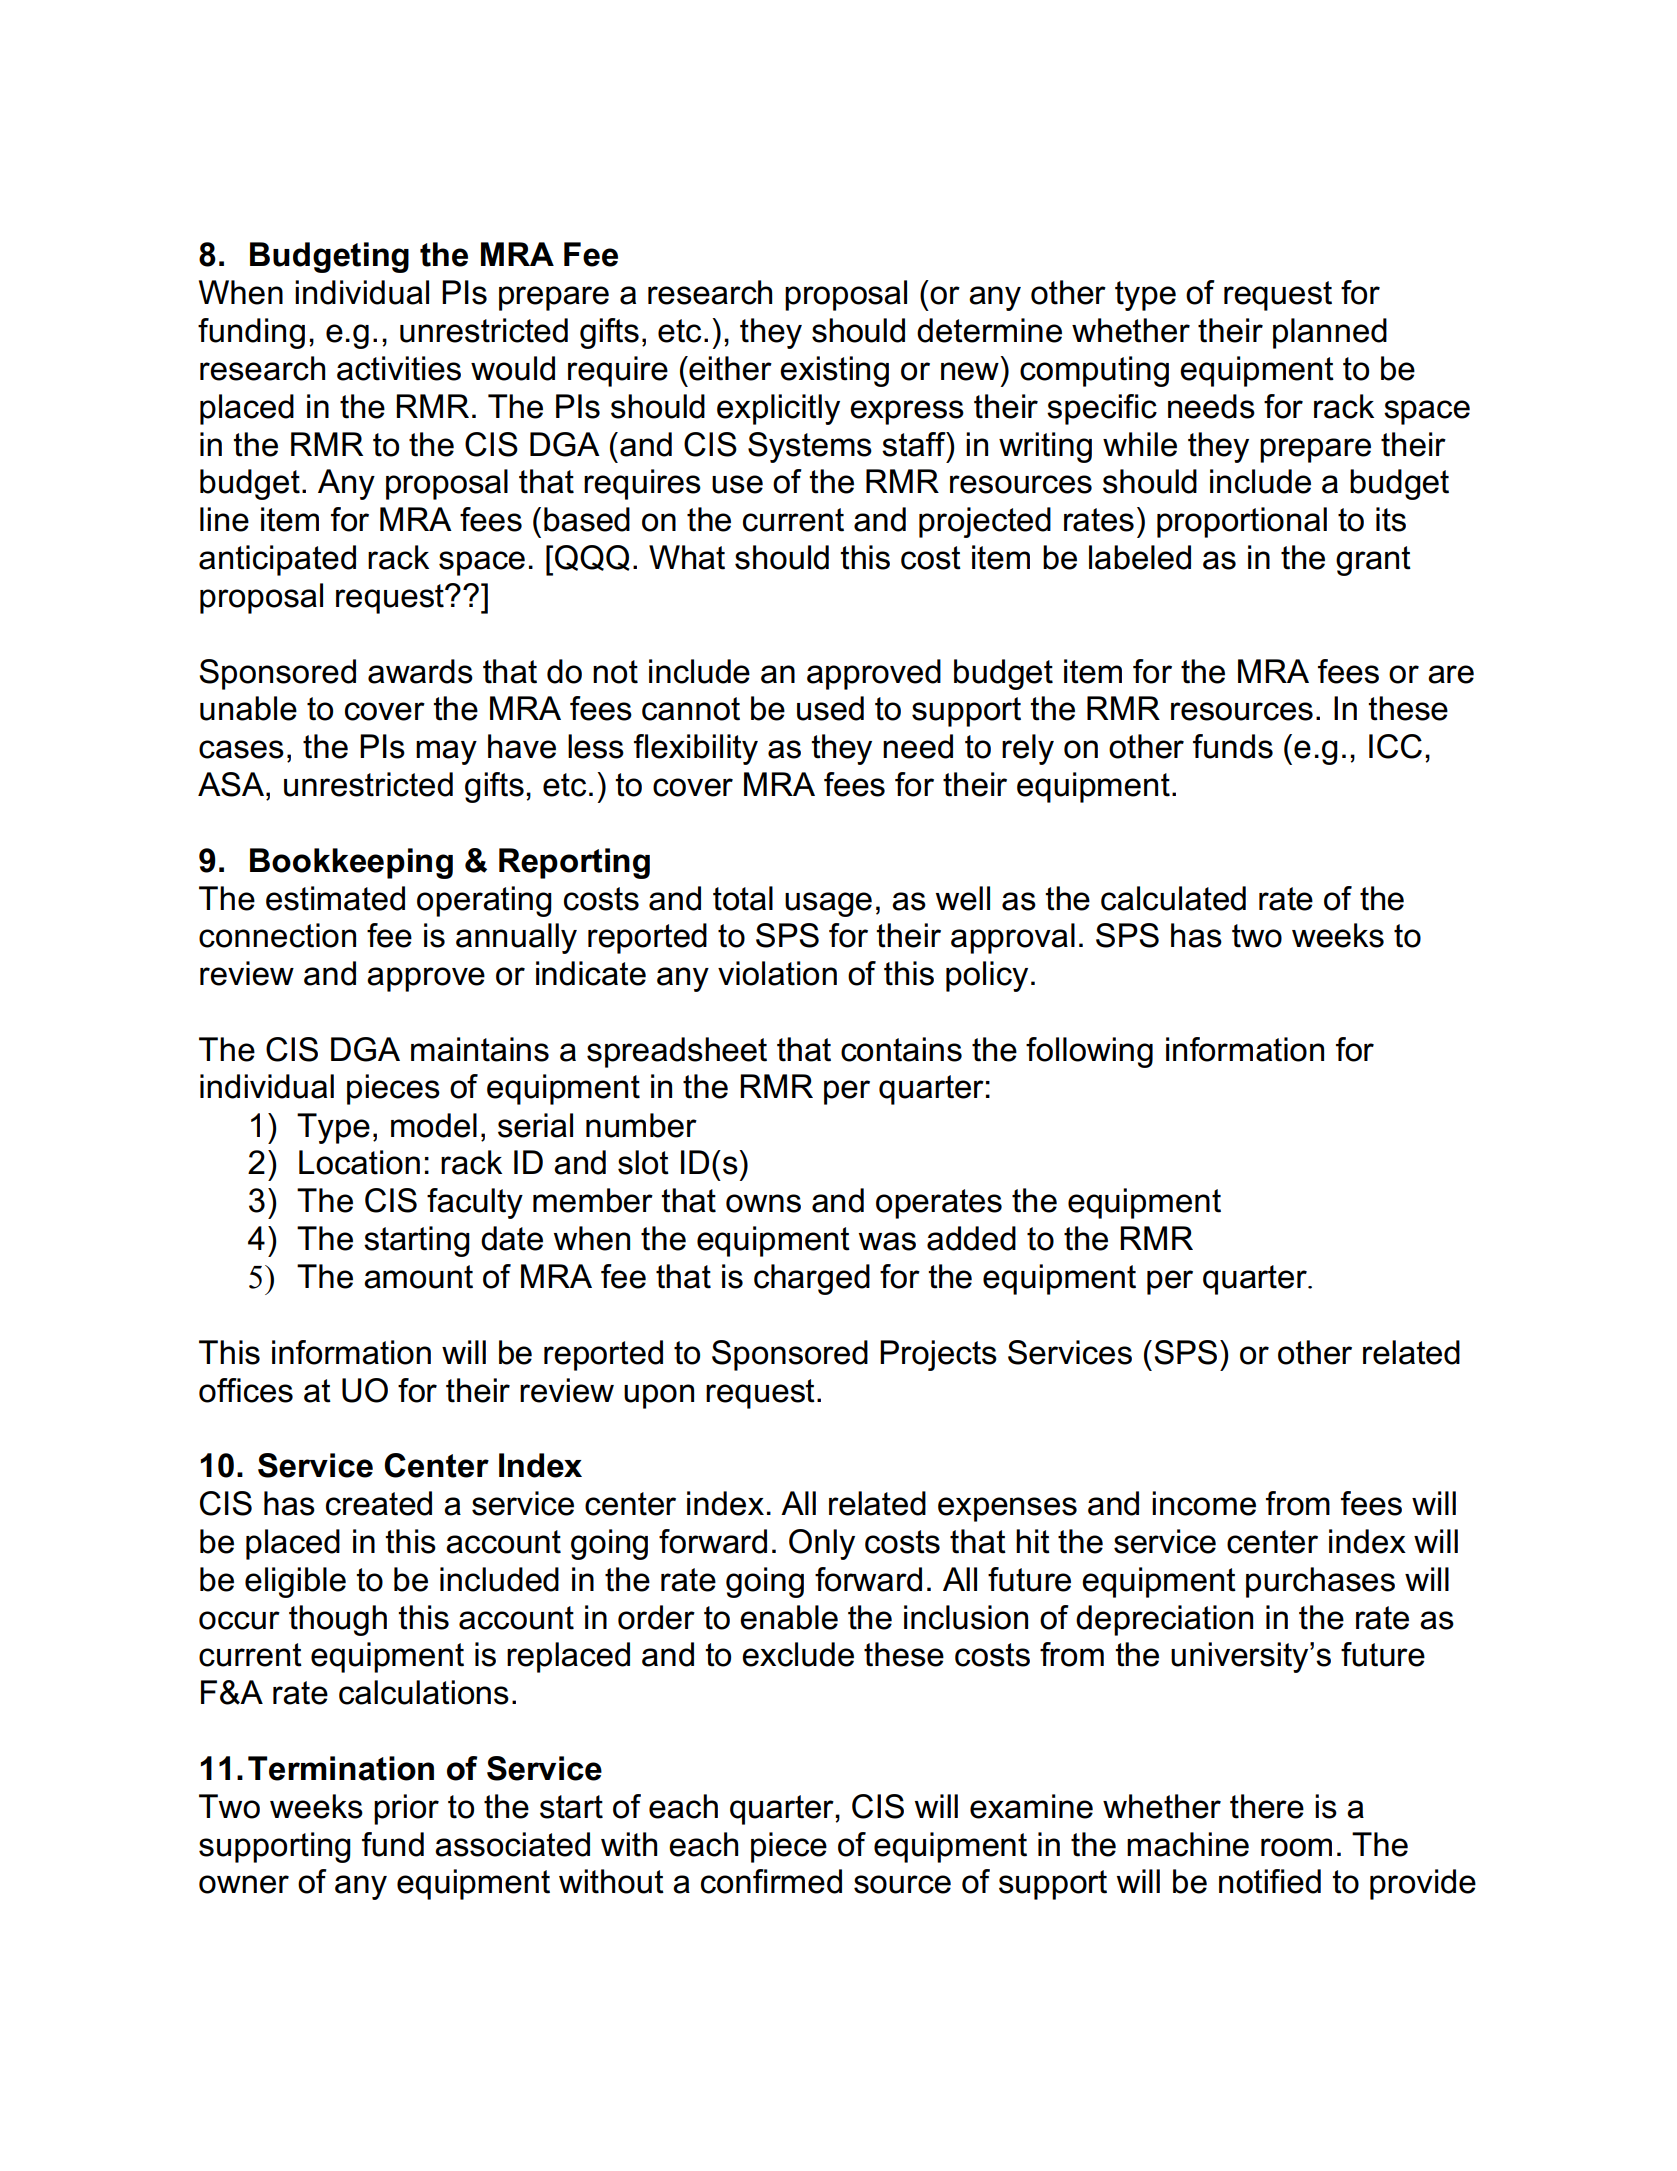 This screenshot has height=2171, width=1677. What do you see at coordinates (830, 708) in the screenshot?
I see `used` at bounding box center [830, 708].
